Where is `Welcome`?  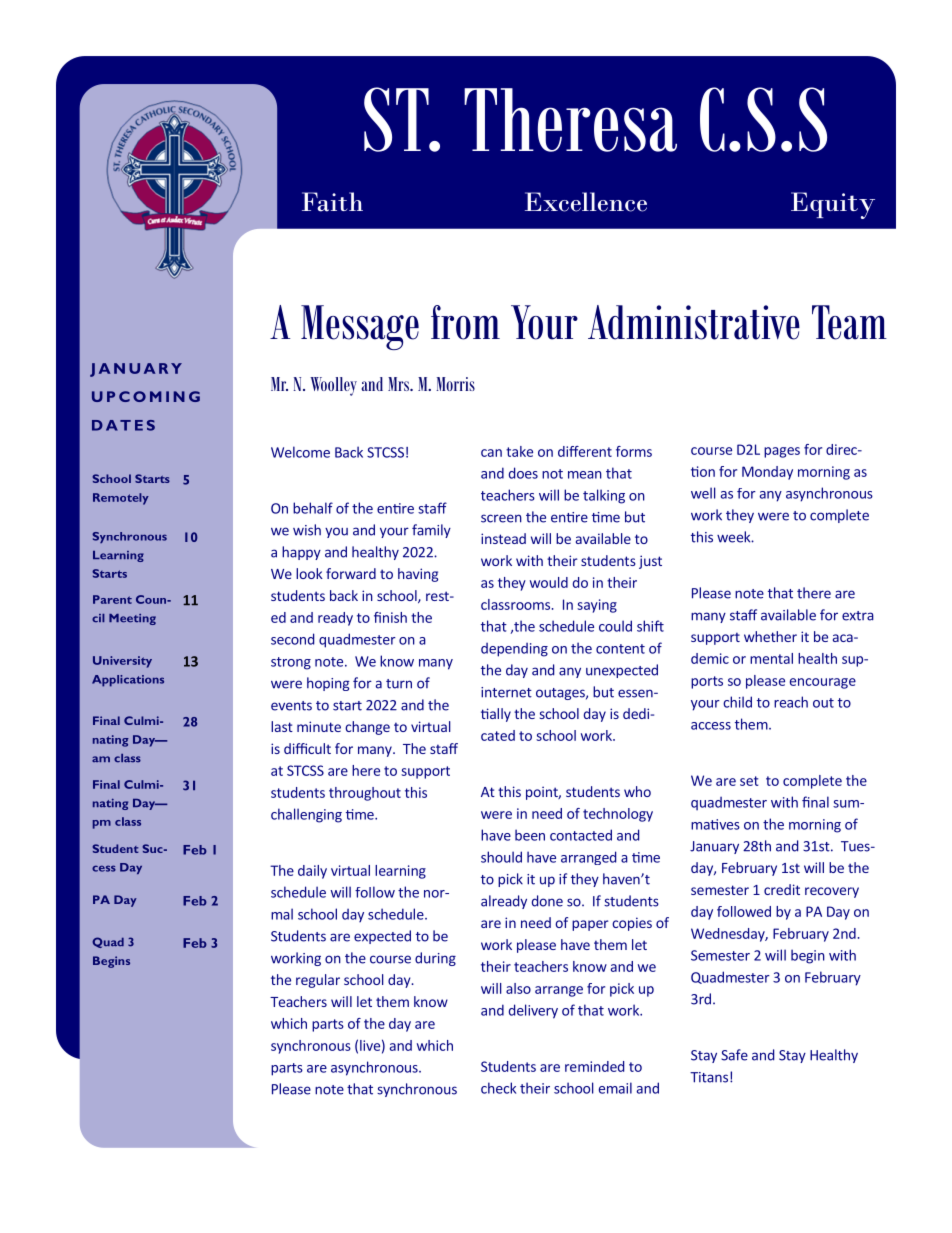
Welcome is located at coordinates (300, 452).
